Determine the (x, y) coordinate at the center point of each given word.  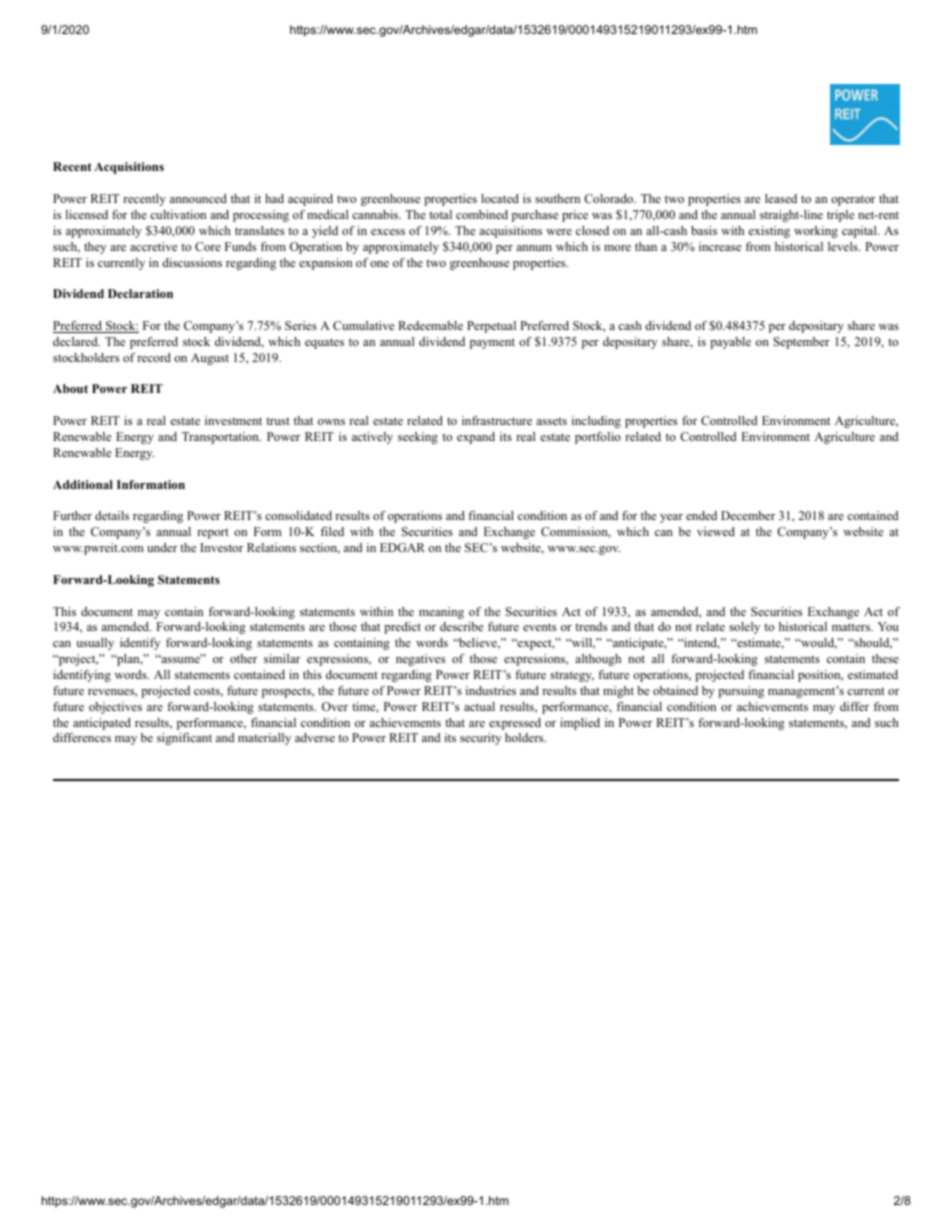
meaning (441, 613)
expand (476, 438)
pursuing (741, 692)
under (162, 547)
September (802, 343)
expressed (515, 724)
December (748, 515)
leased (781, 198)
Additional (83, 484)
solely (744, 628)
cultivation (178, 214)
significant (184, 739)
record (154, 357)
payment (492, 343)
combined (482, 214)
